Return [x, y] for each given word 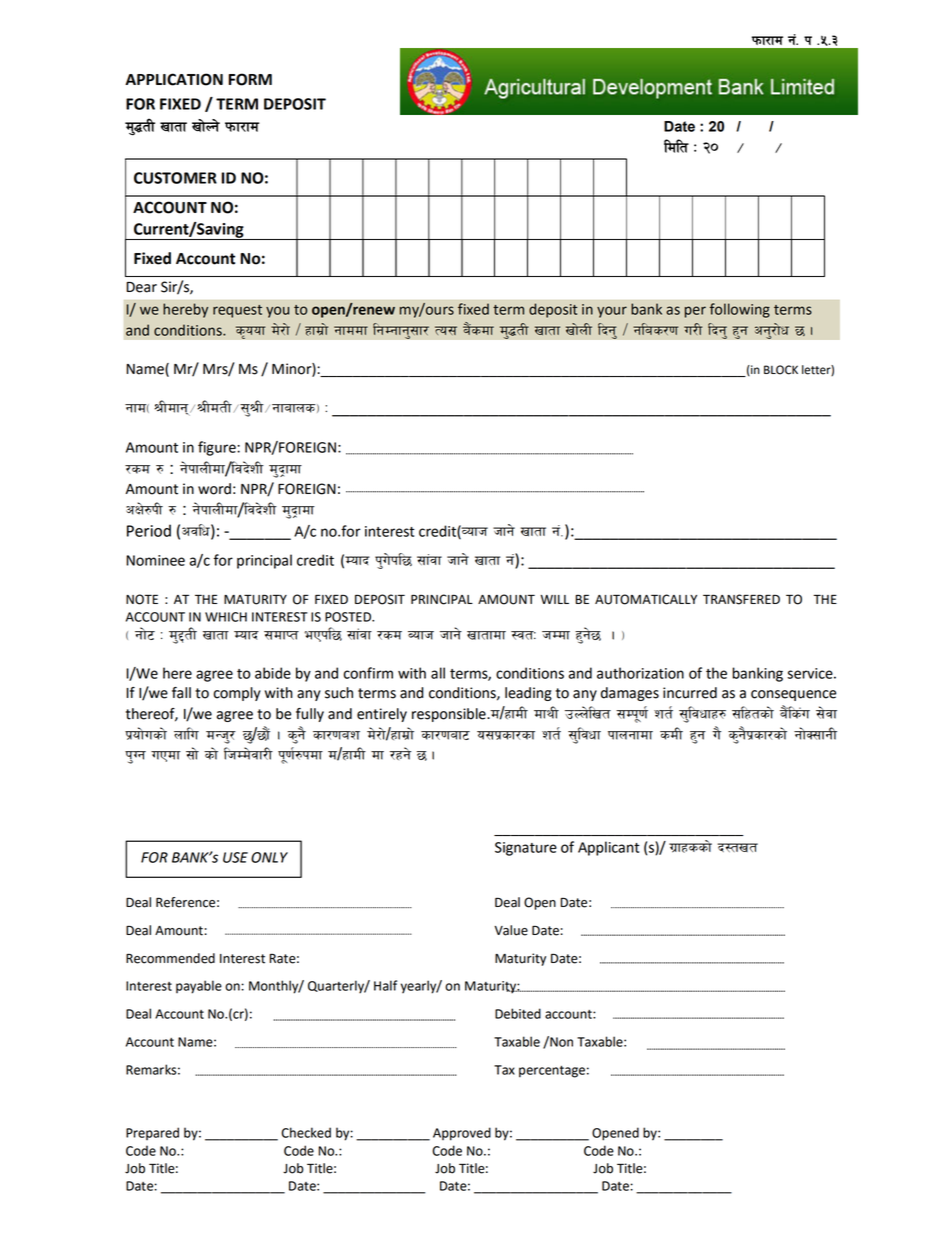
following [740, 310]
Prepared [152, 1133]
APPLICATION [174, 79]
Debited [518, 1013]
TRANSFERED [741, 599]
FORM [250, 79]
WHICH [226, 617]
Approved [462, 1134]
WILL [554, 599]
